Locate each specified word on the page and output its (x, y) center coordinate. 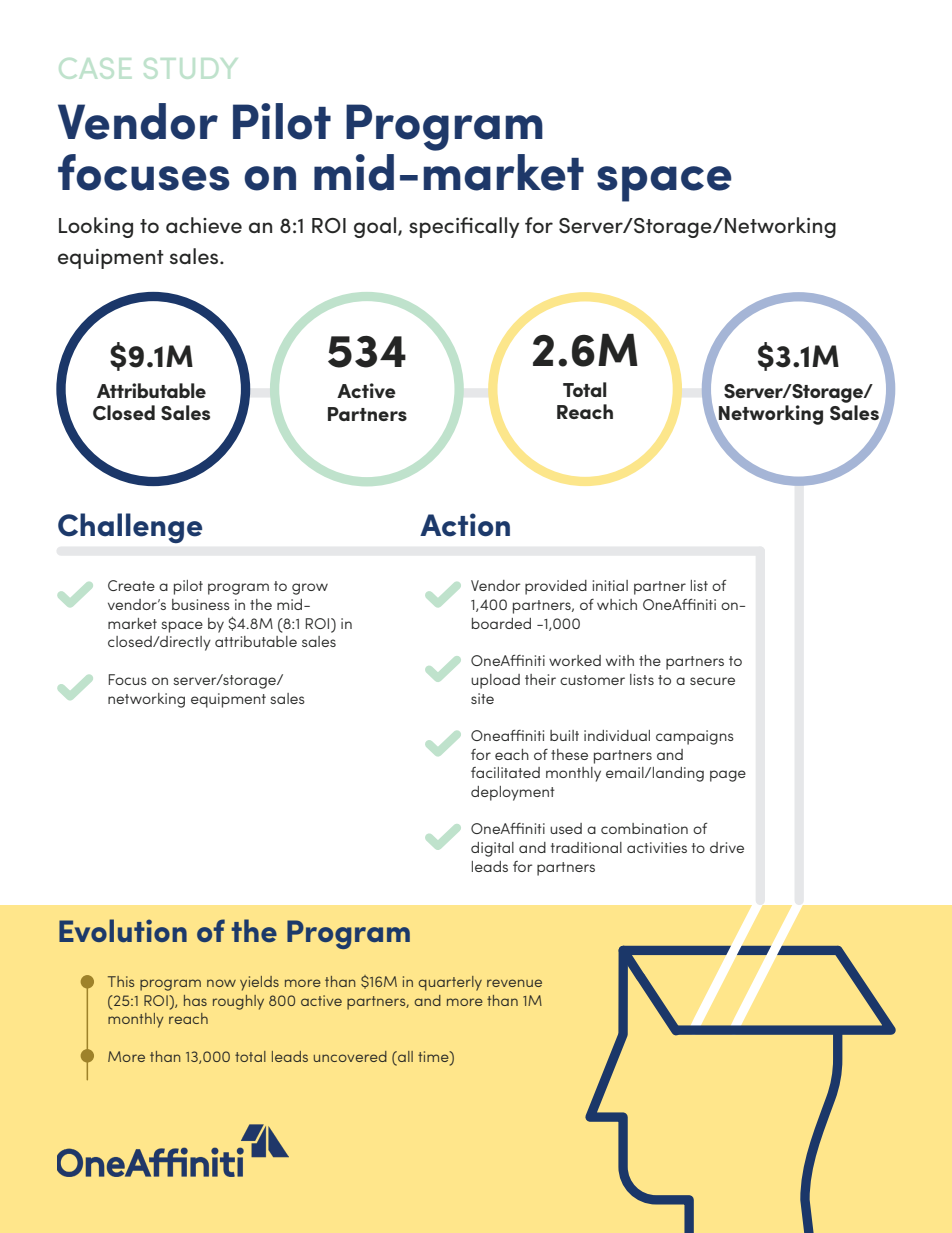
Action (465, 525)
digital (492, 849)
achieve (204, 225)
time (434, 1056)
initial (610, 585)
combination (644, 828)
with (620, 660)
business (201, 604)
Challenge (130, 528)
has (195, 1000)
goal (375, 227)
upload (495, 681)
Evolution (123, 930)
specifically (464, 227)
